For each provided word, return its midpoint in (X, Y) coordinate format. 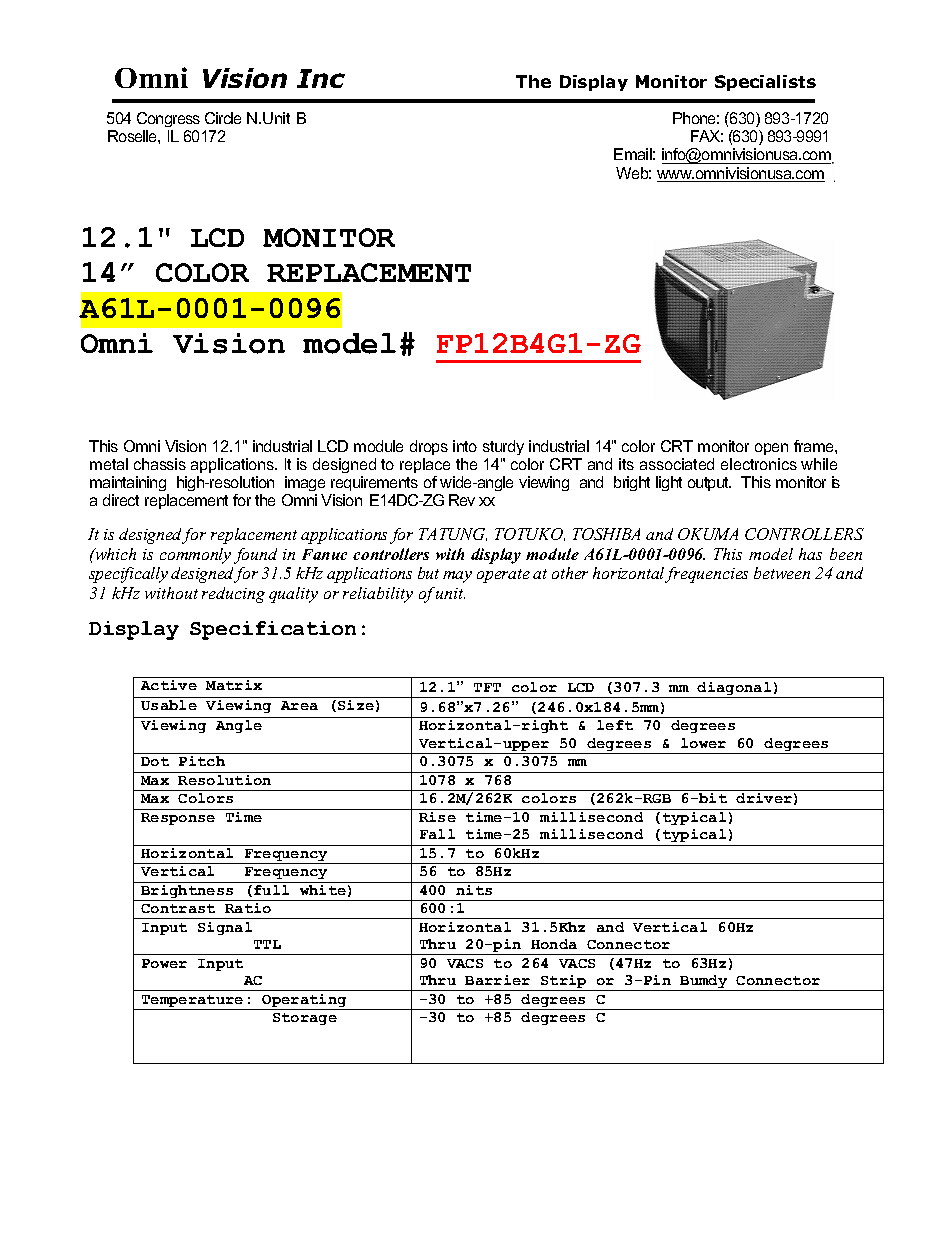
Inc (321, 78)
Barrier (497, 980)
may (457, 577)
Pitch (202, 761)
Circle (223, 118)
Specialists (765, 83)
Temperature (192, 1002)
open (771, 451)
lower (703, 743)
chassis (160, 464)
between (782, 573)
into (465, 446)
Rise (437, 817)
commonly (195, 556)
